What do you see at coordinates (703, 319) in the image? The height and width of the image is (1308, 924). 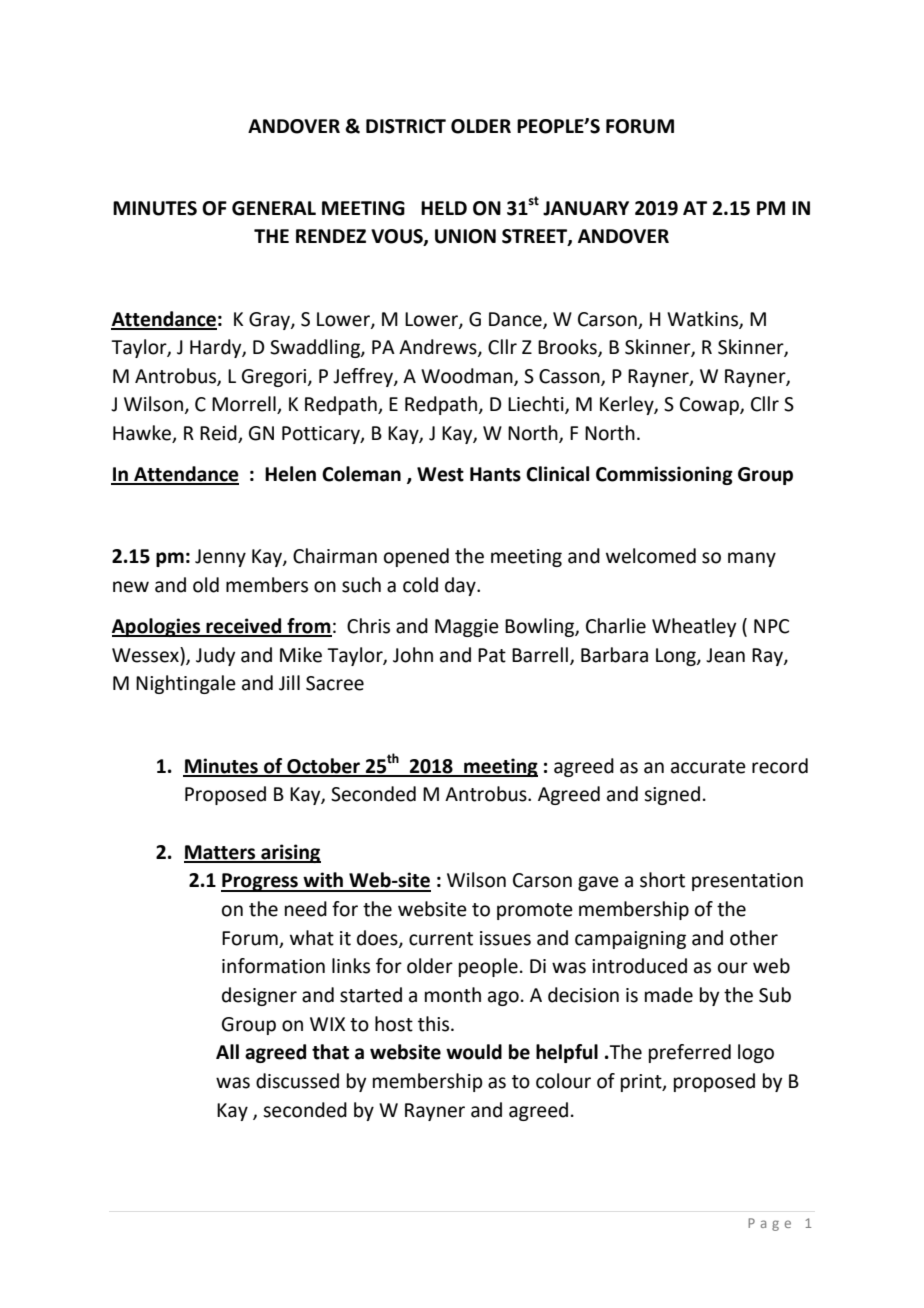 I see `Watkins` at bounding box center [703, 319].
